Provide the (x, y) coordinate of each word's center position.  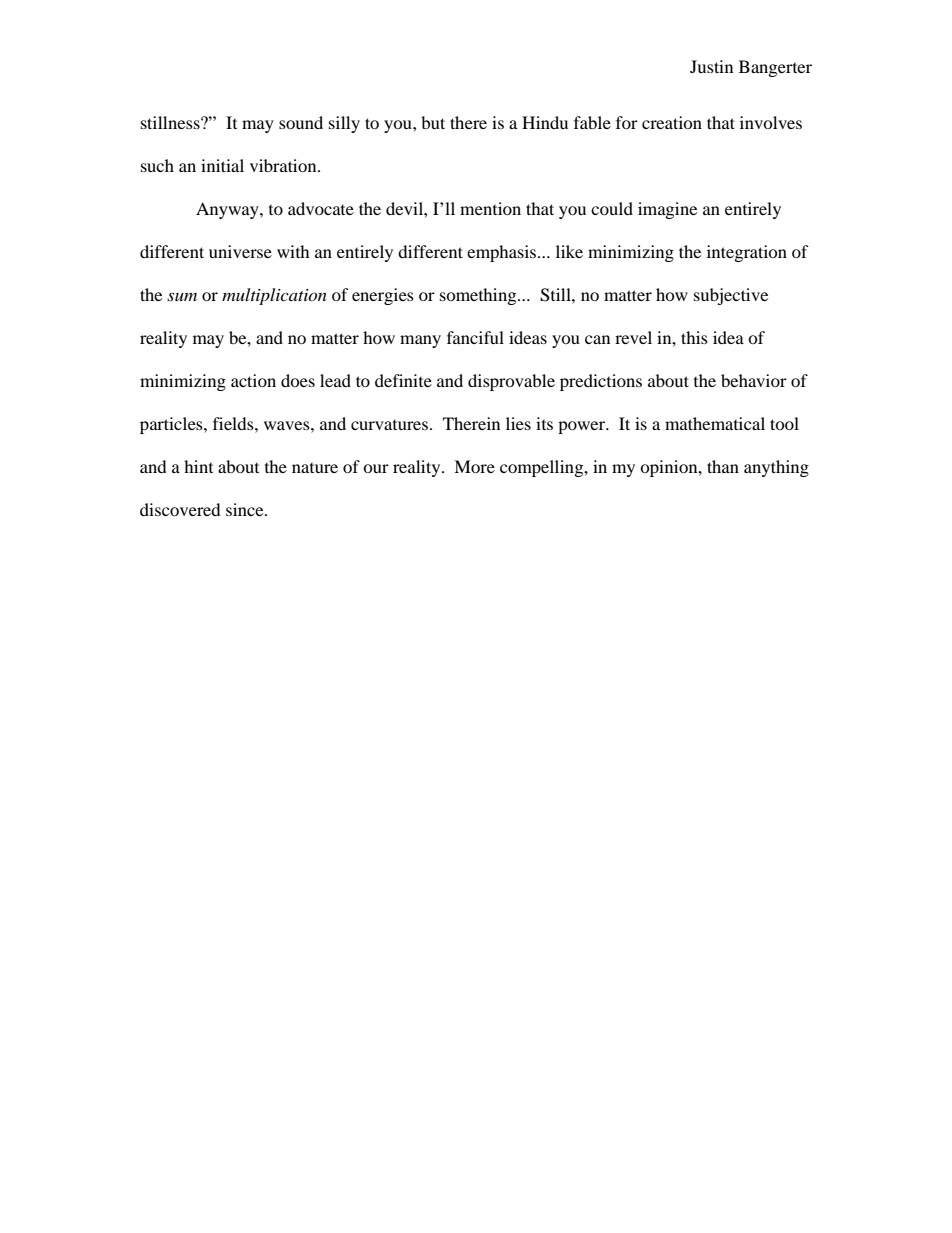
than (723, 466)
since (246, 509)
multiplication (274, 296)
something (479, 296)
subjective (731, 296)
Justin (711, 66)
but (433, 122)
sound (301, 122)
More (474, 466)
